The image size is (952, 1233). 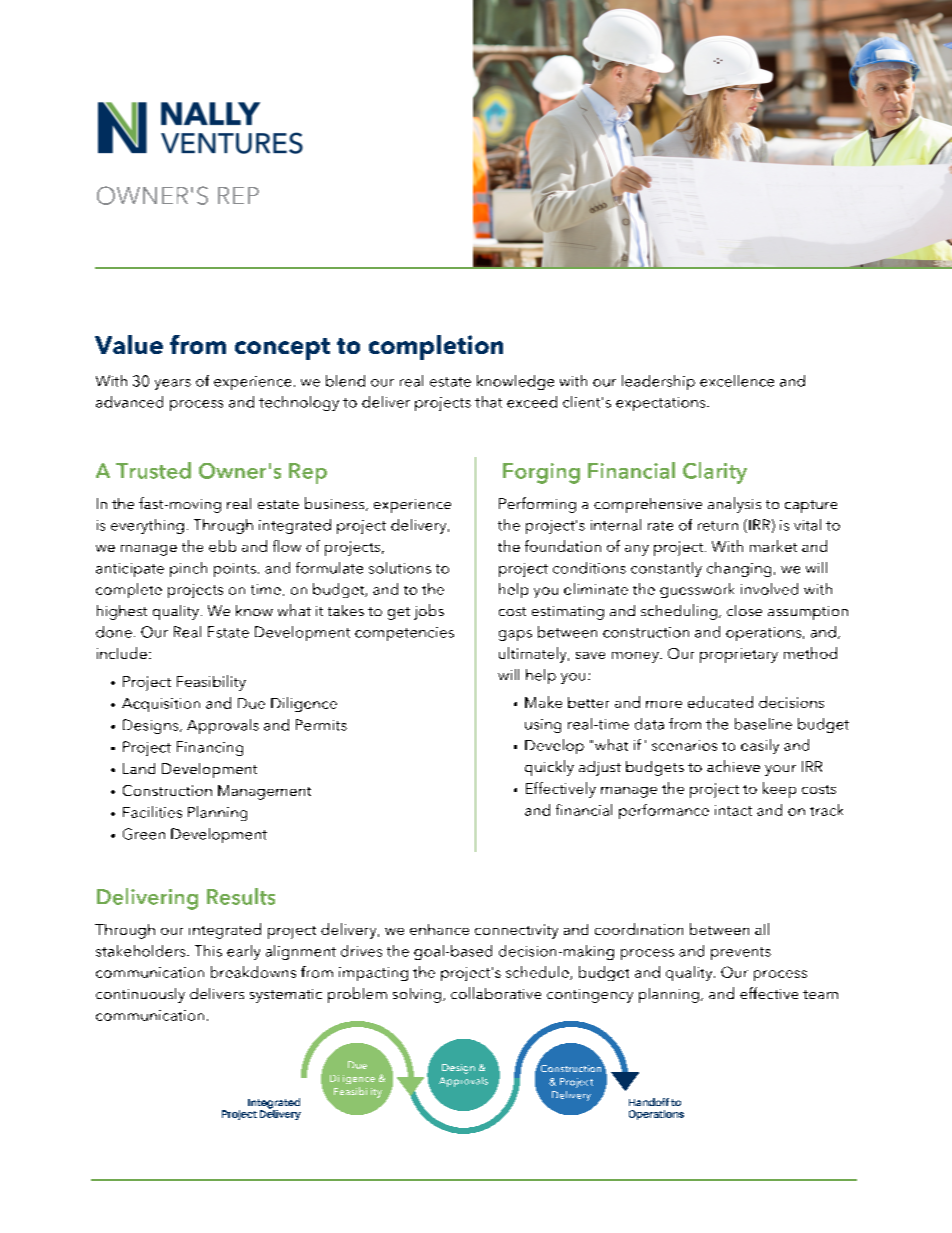 I want to click on excellence, so click(x=737, y=381).
